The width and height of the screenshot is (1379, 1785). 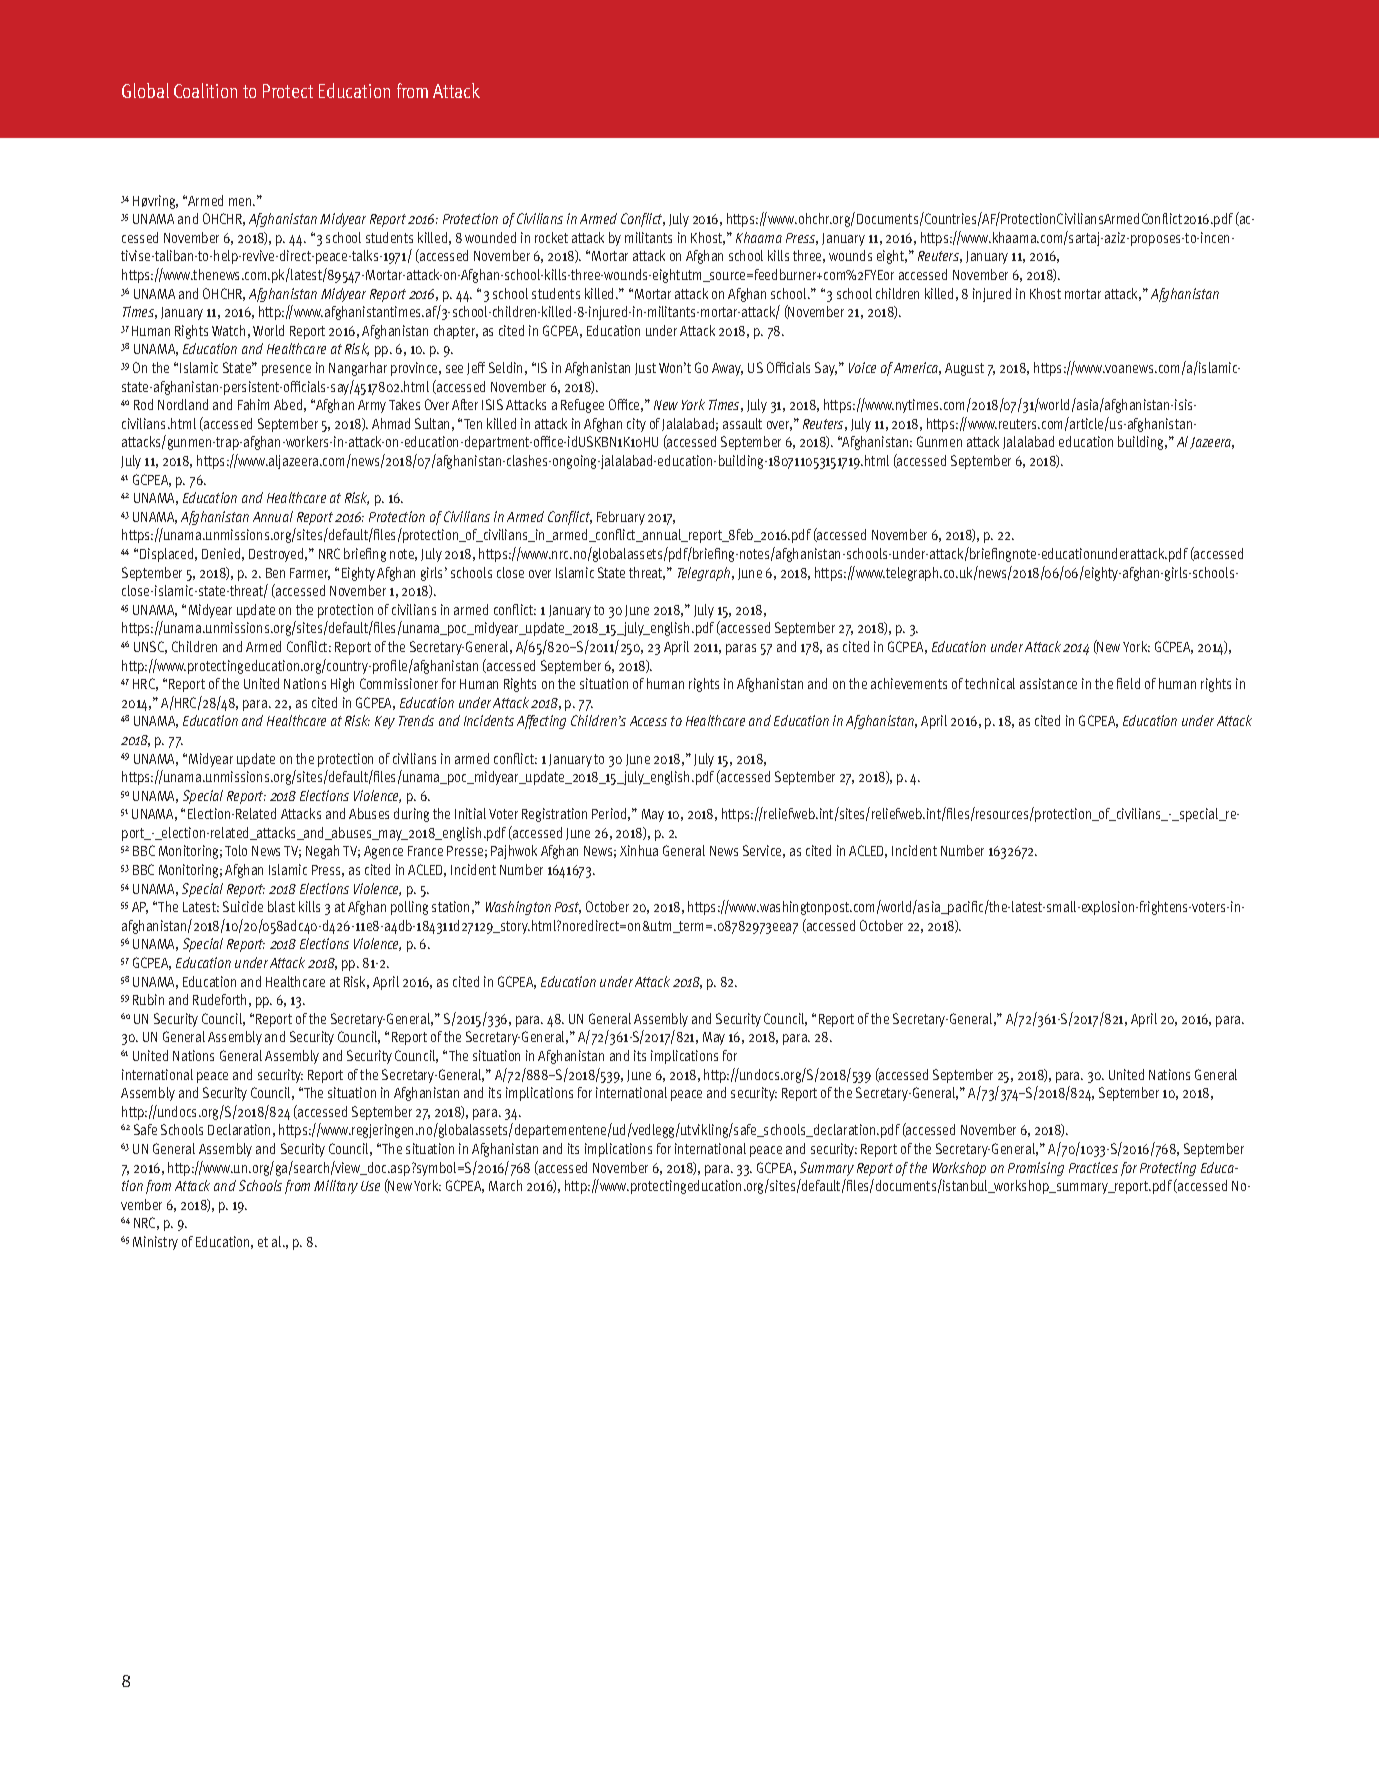 I want to click on wounded, so click(x=490, y=237).
